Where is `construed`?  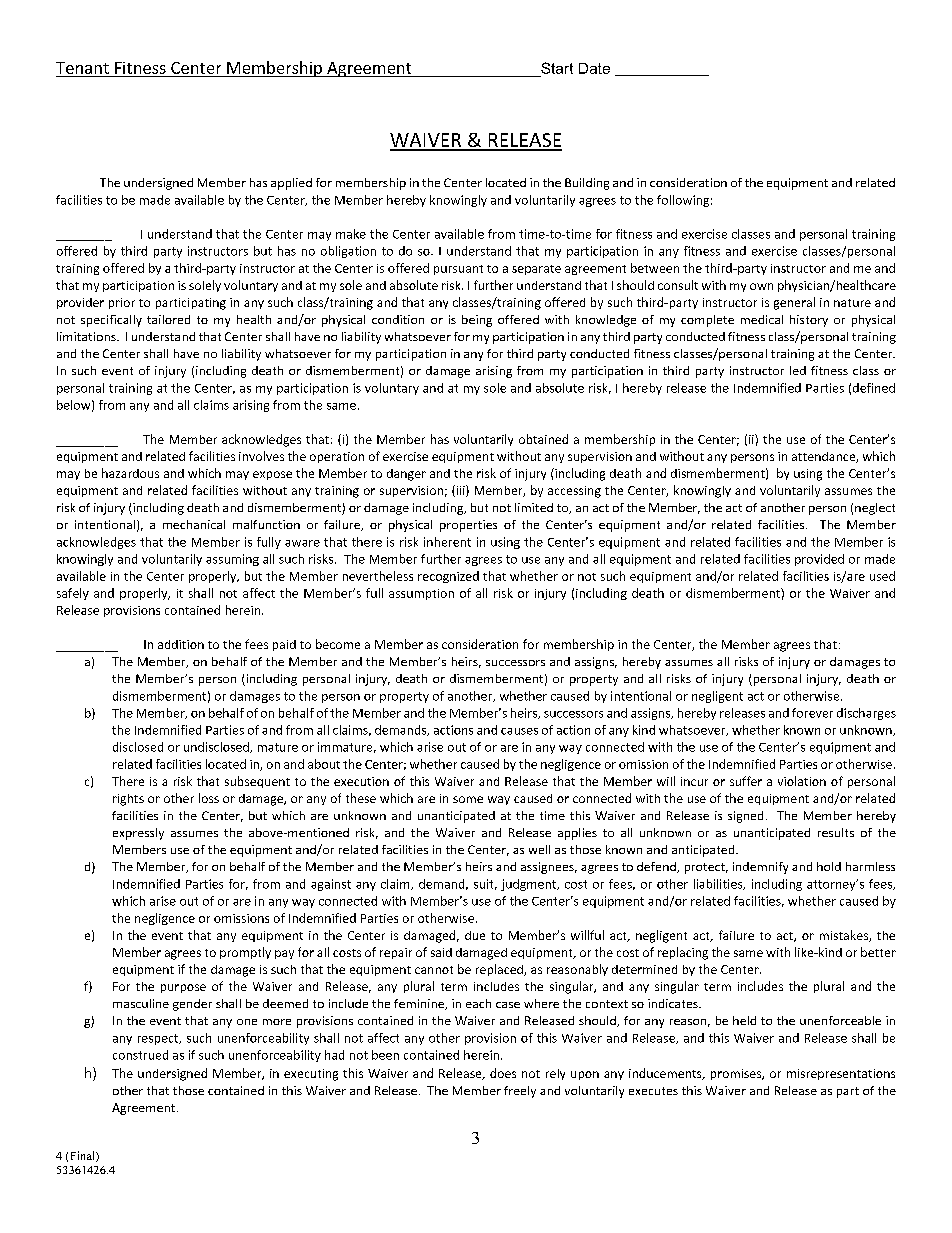
construed is located at coordinates (140, 1055).
